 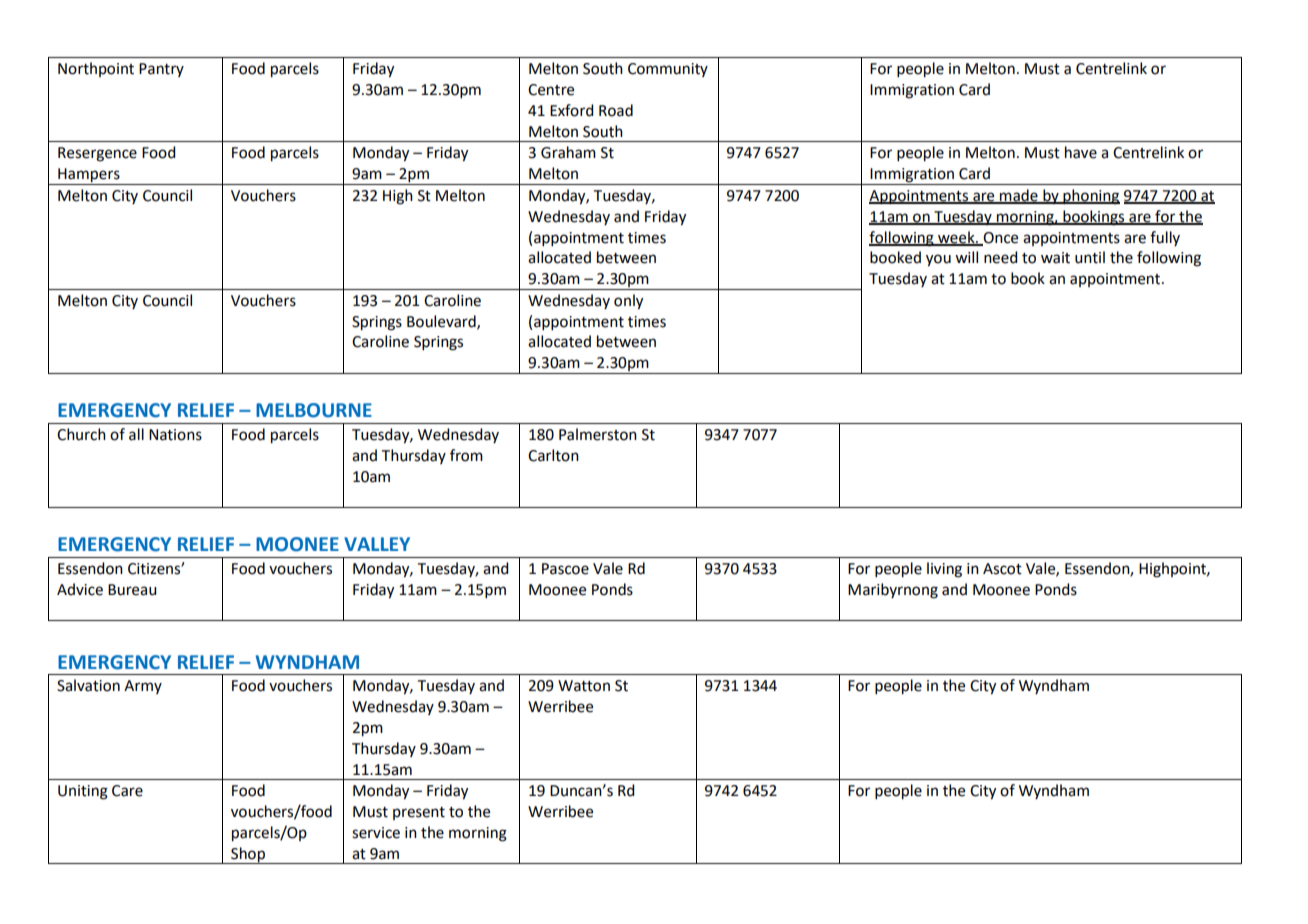 What do you see at coordinates (1055, 258) in the screenshot?
I see `wait` at bounding box center [1055, 258].
